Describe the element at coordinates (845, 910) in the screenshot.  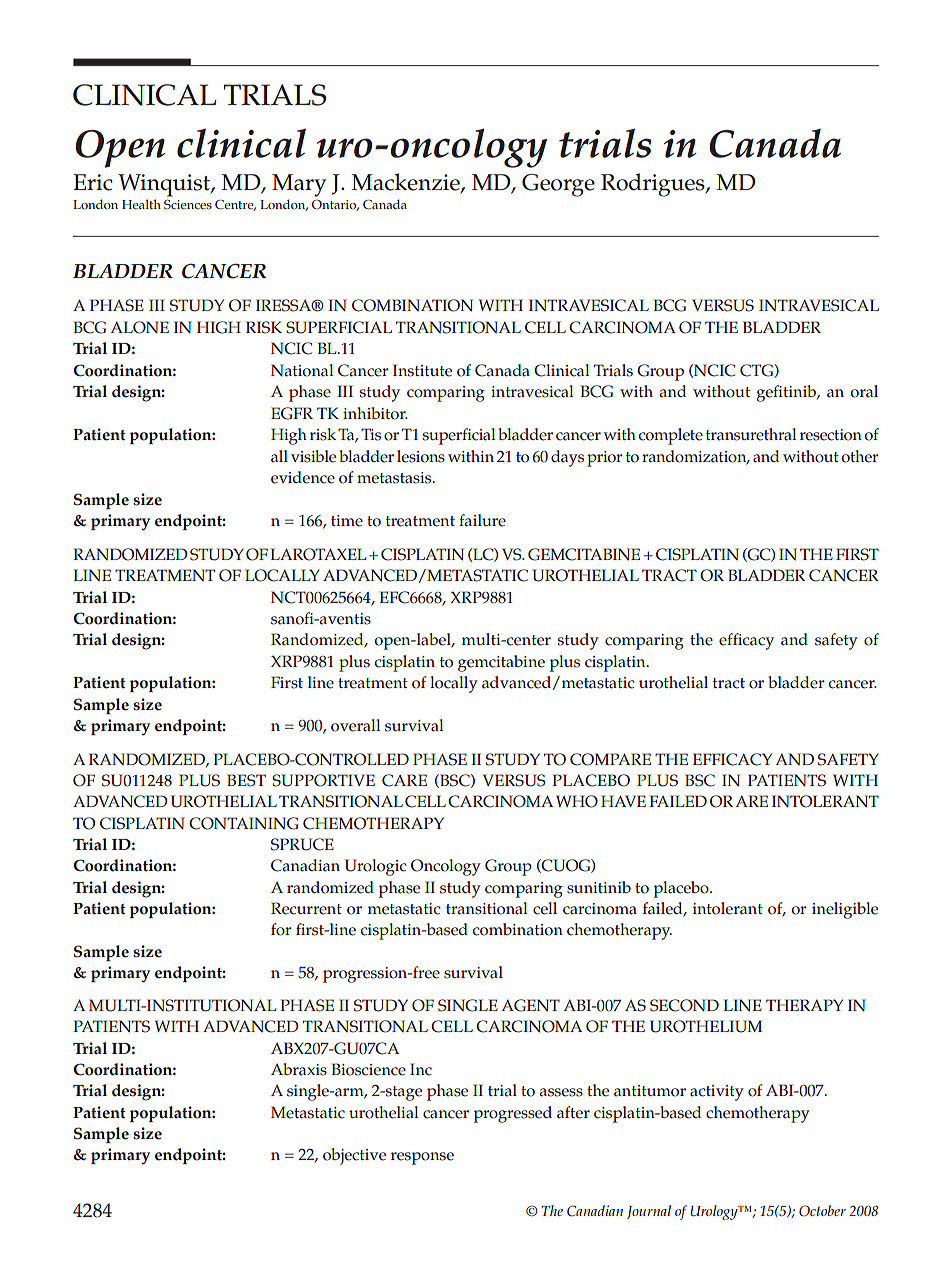
I see `ineligible` at that location.
